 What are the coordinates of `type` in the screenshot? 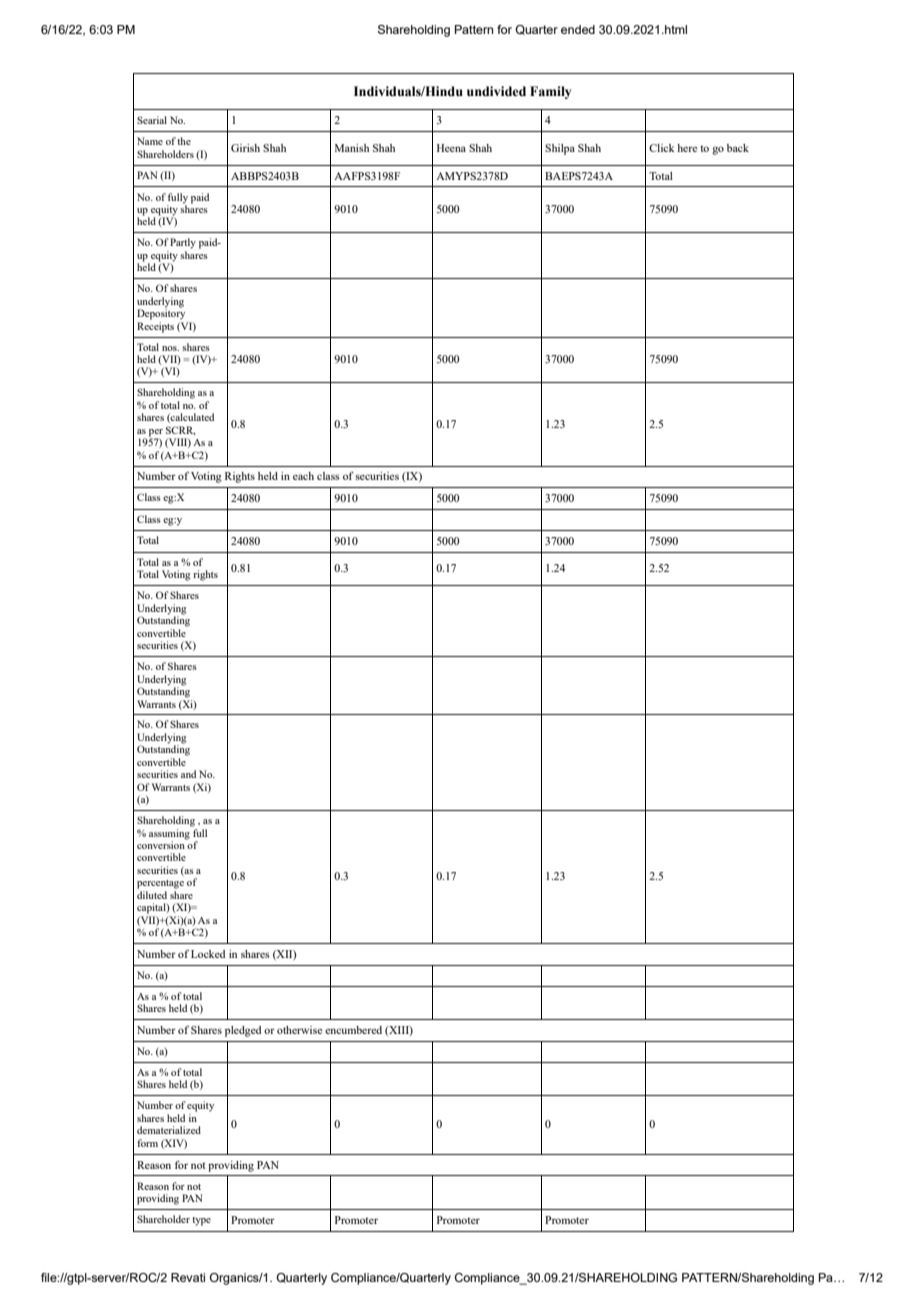 It's located at (201, 1221).
